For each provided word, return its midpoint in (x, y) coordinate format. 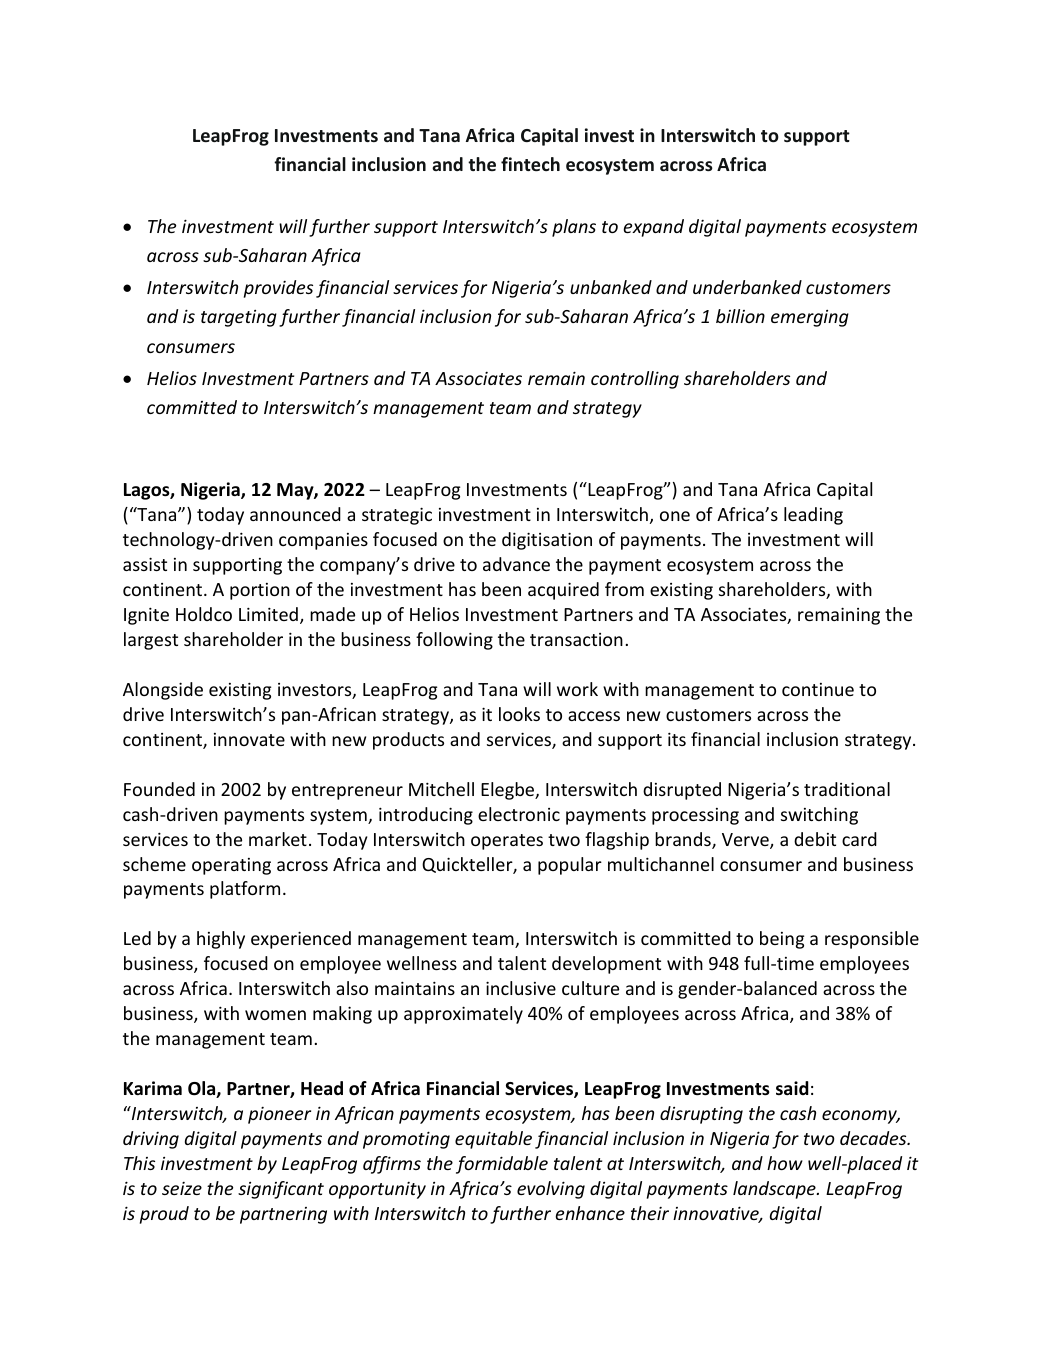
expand (653, 228)
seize (182, 1188)
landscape (775, 1190)
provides (278, 289)
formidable (502, 1165)
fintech (530, 164)
